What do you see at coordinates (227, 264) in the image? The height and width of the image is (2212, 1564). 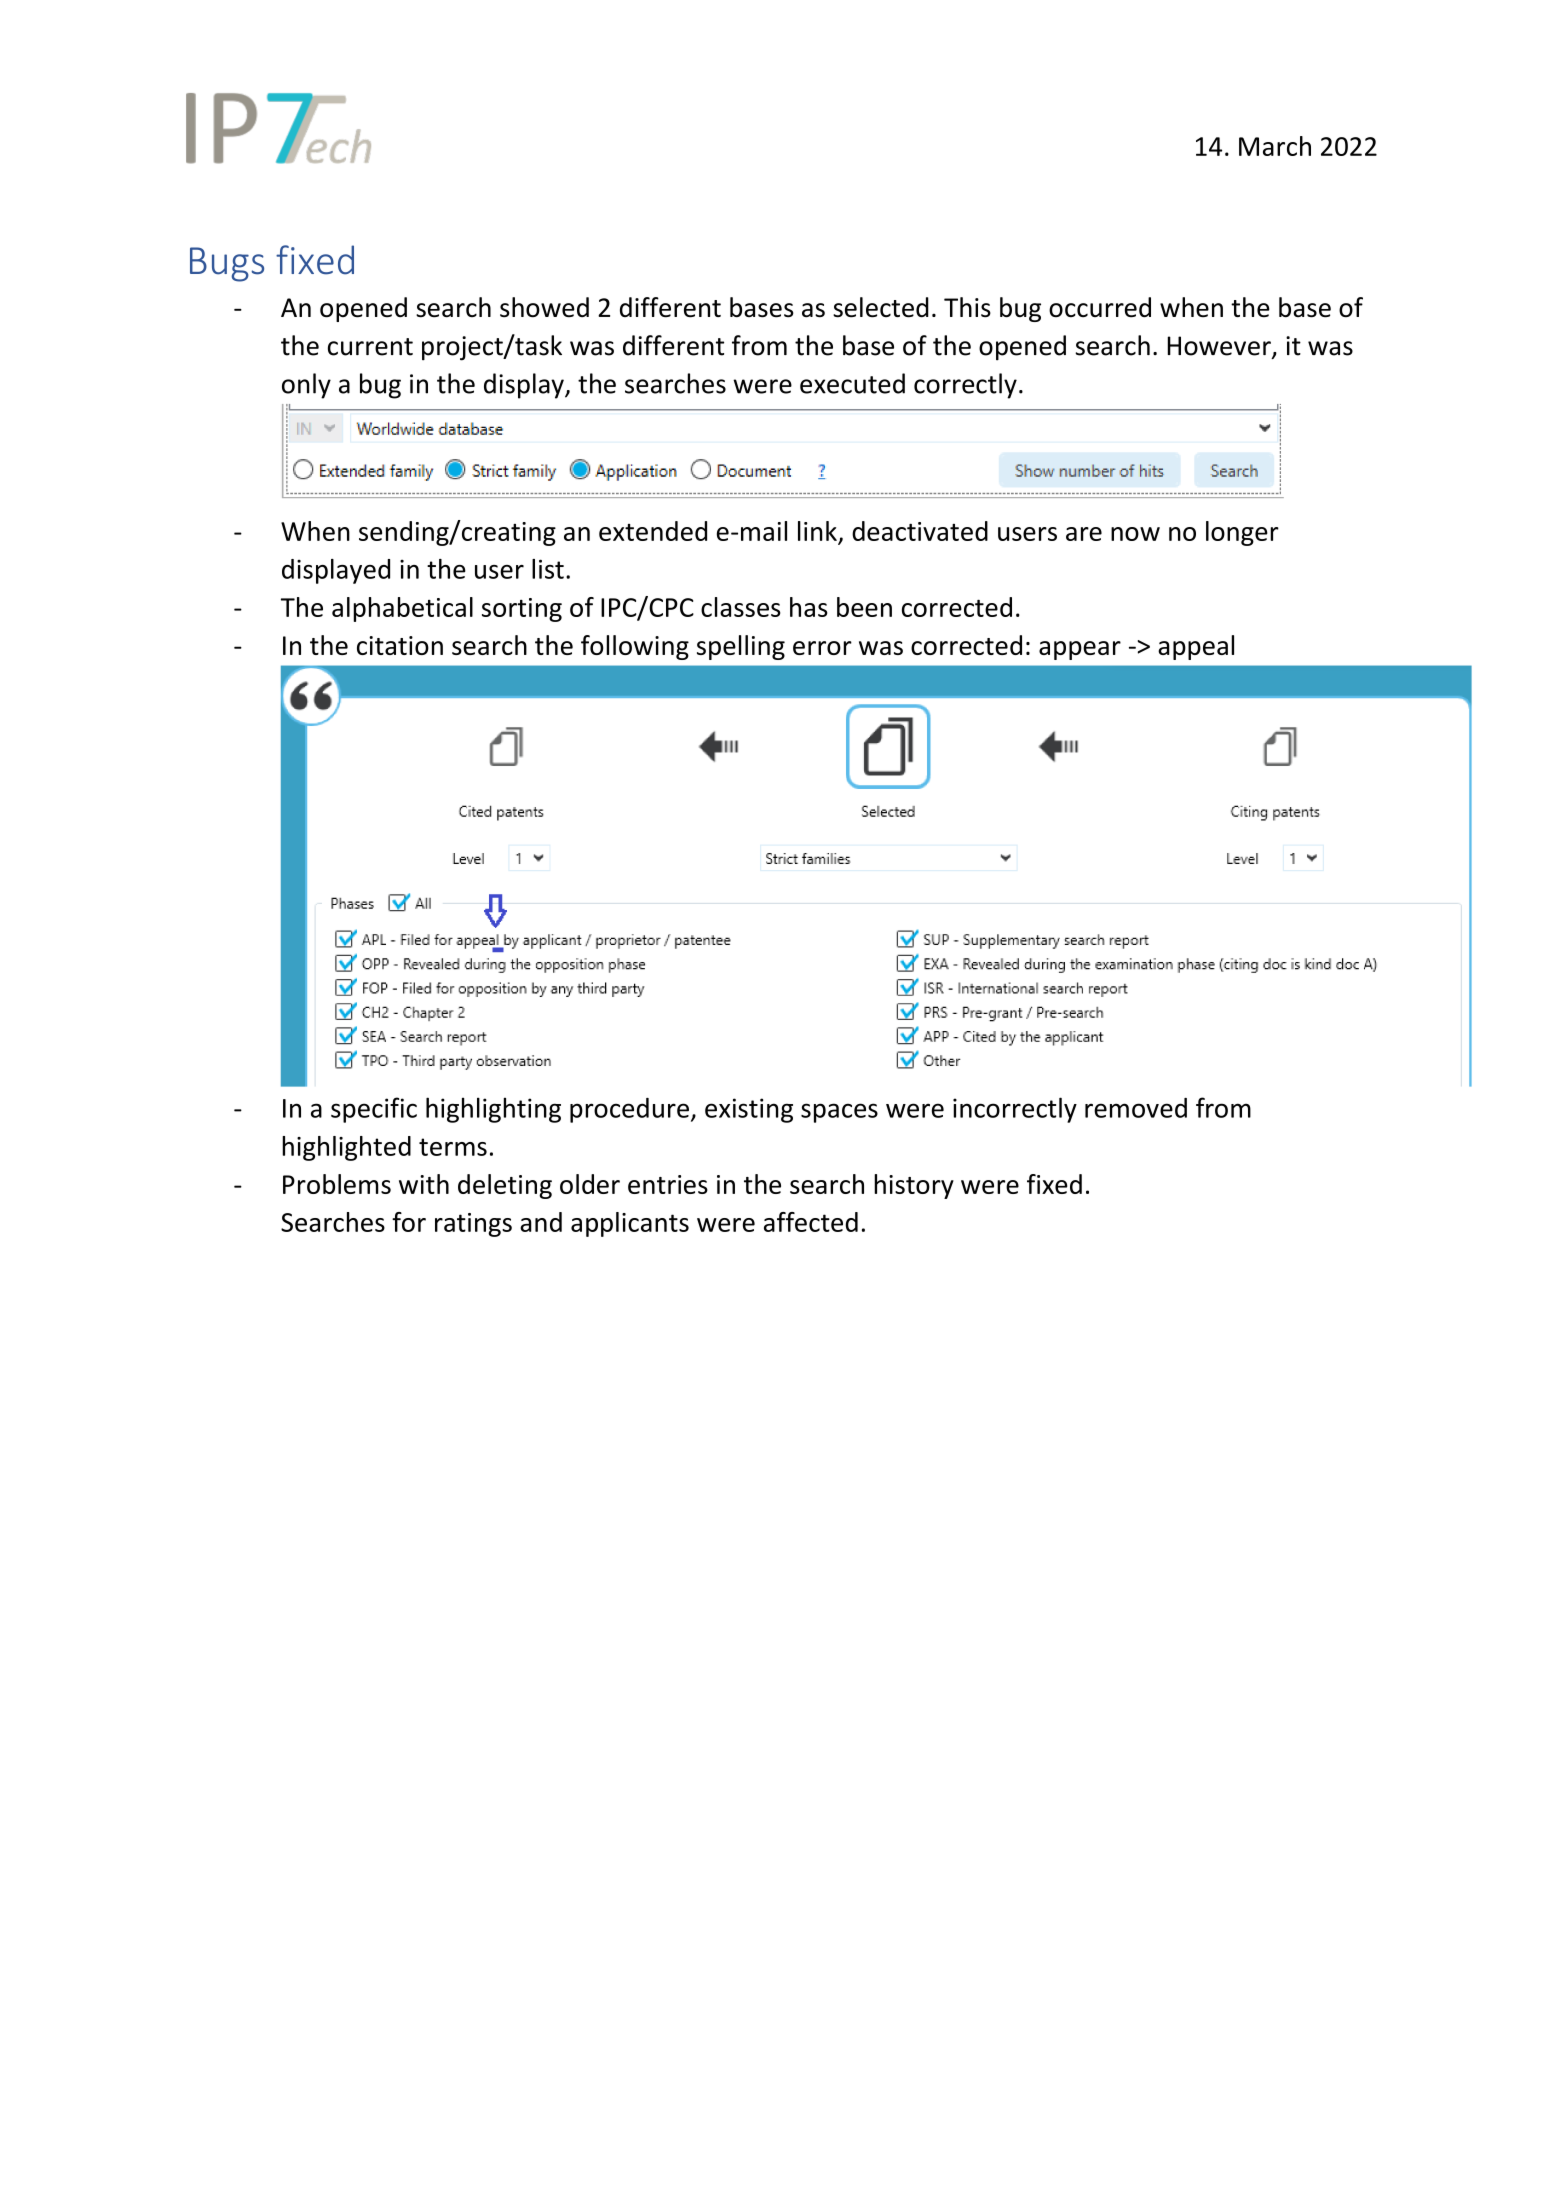 I see `Bugs` at bounding box center [227, 264].
